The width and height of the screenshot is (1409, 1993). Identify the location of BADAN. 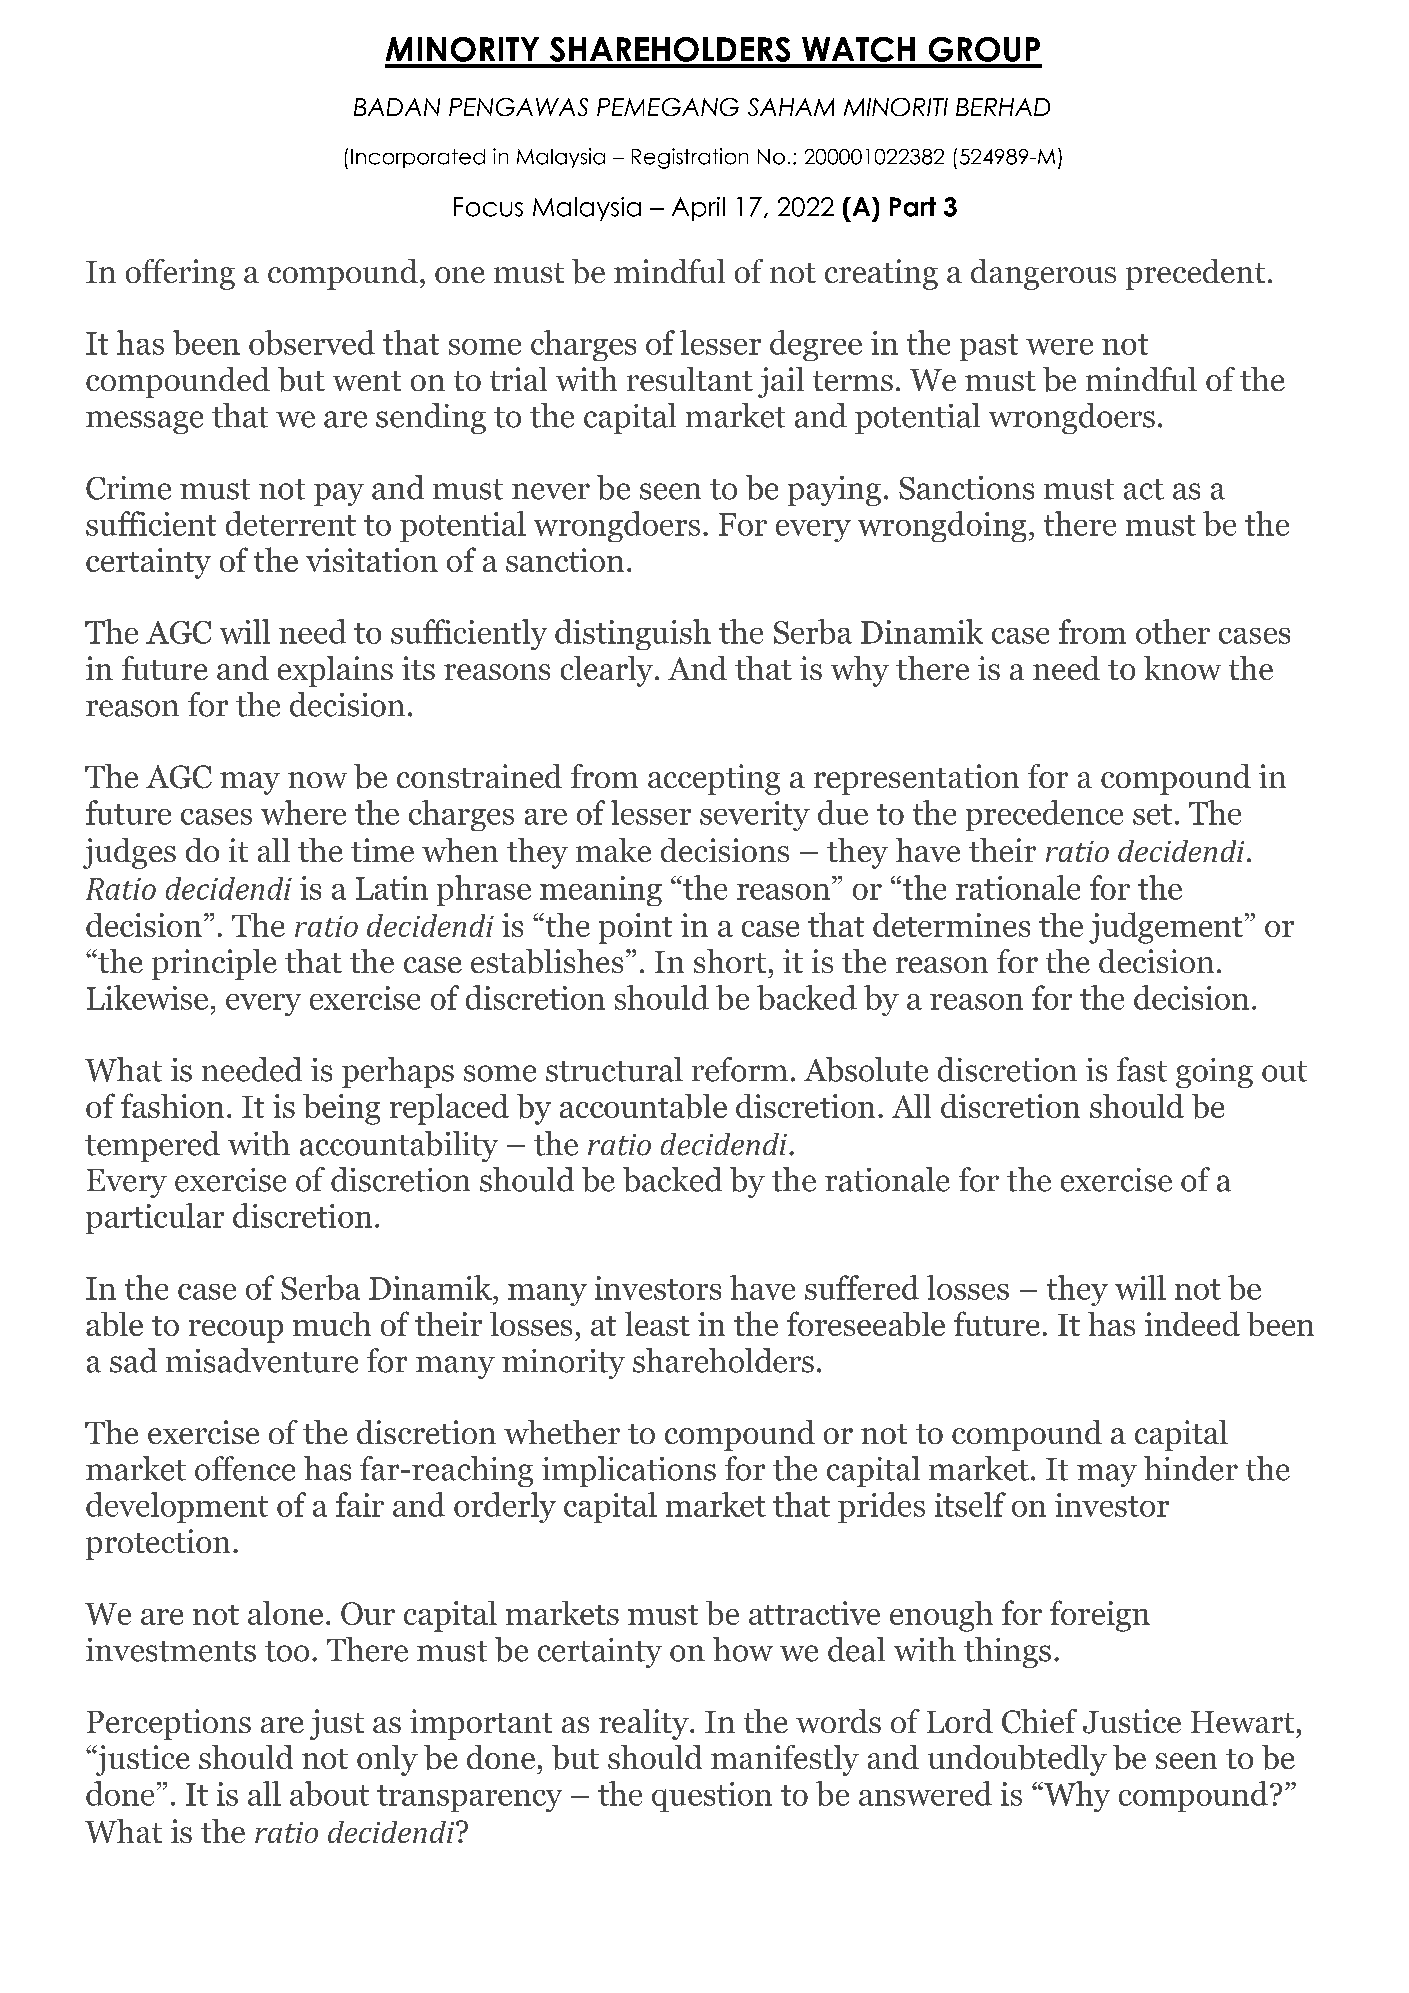
(397, 107).
